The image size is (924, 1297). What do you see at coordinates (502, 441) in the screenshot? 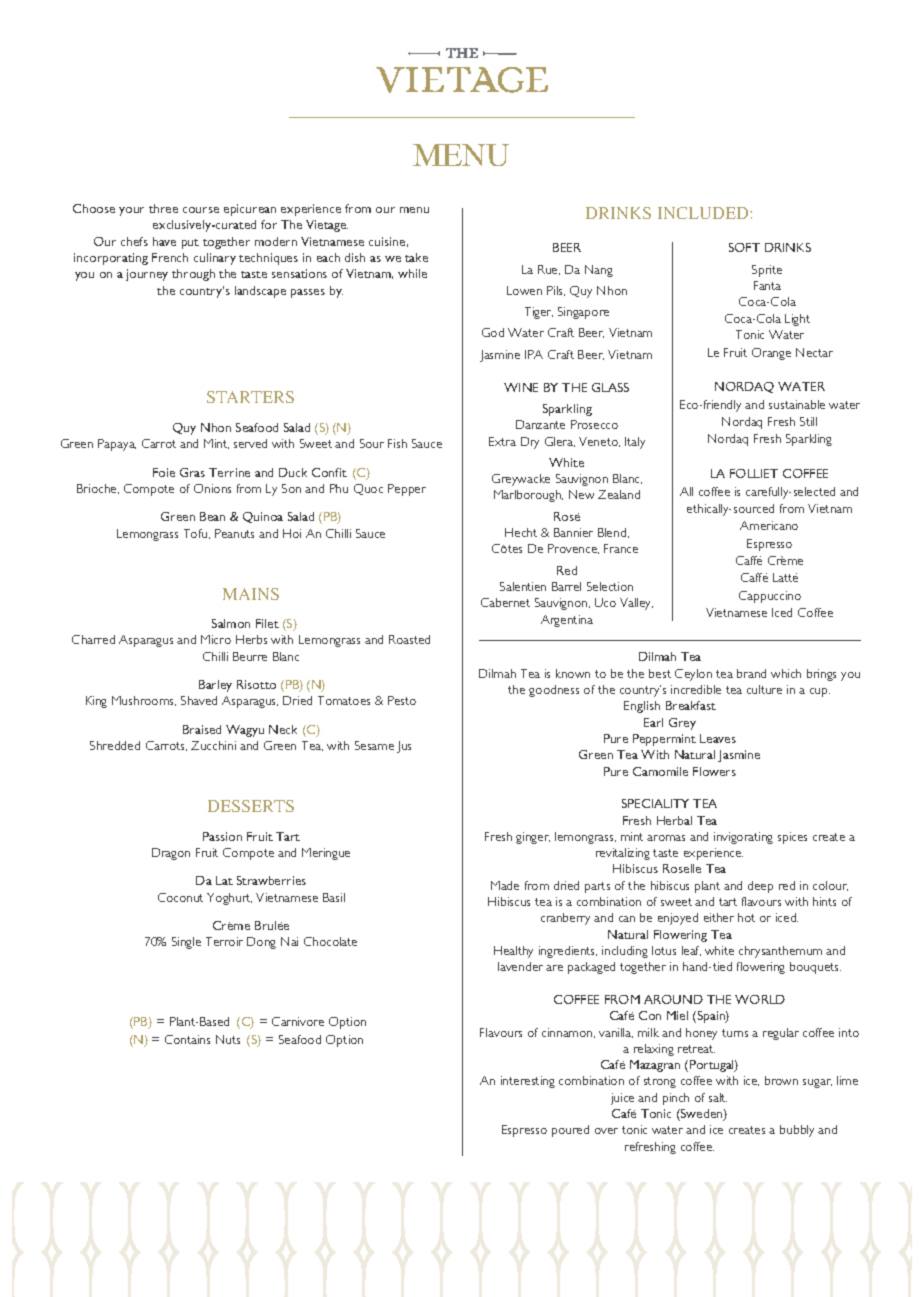
I see `Extra` at bounding box center [502, 441].
